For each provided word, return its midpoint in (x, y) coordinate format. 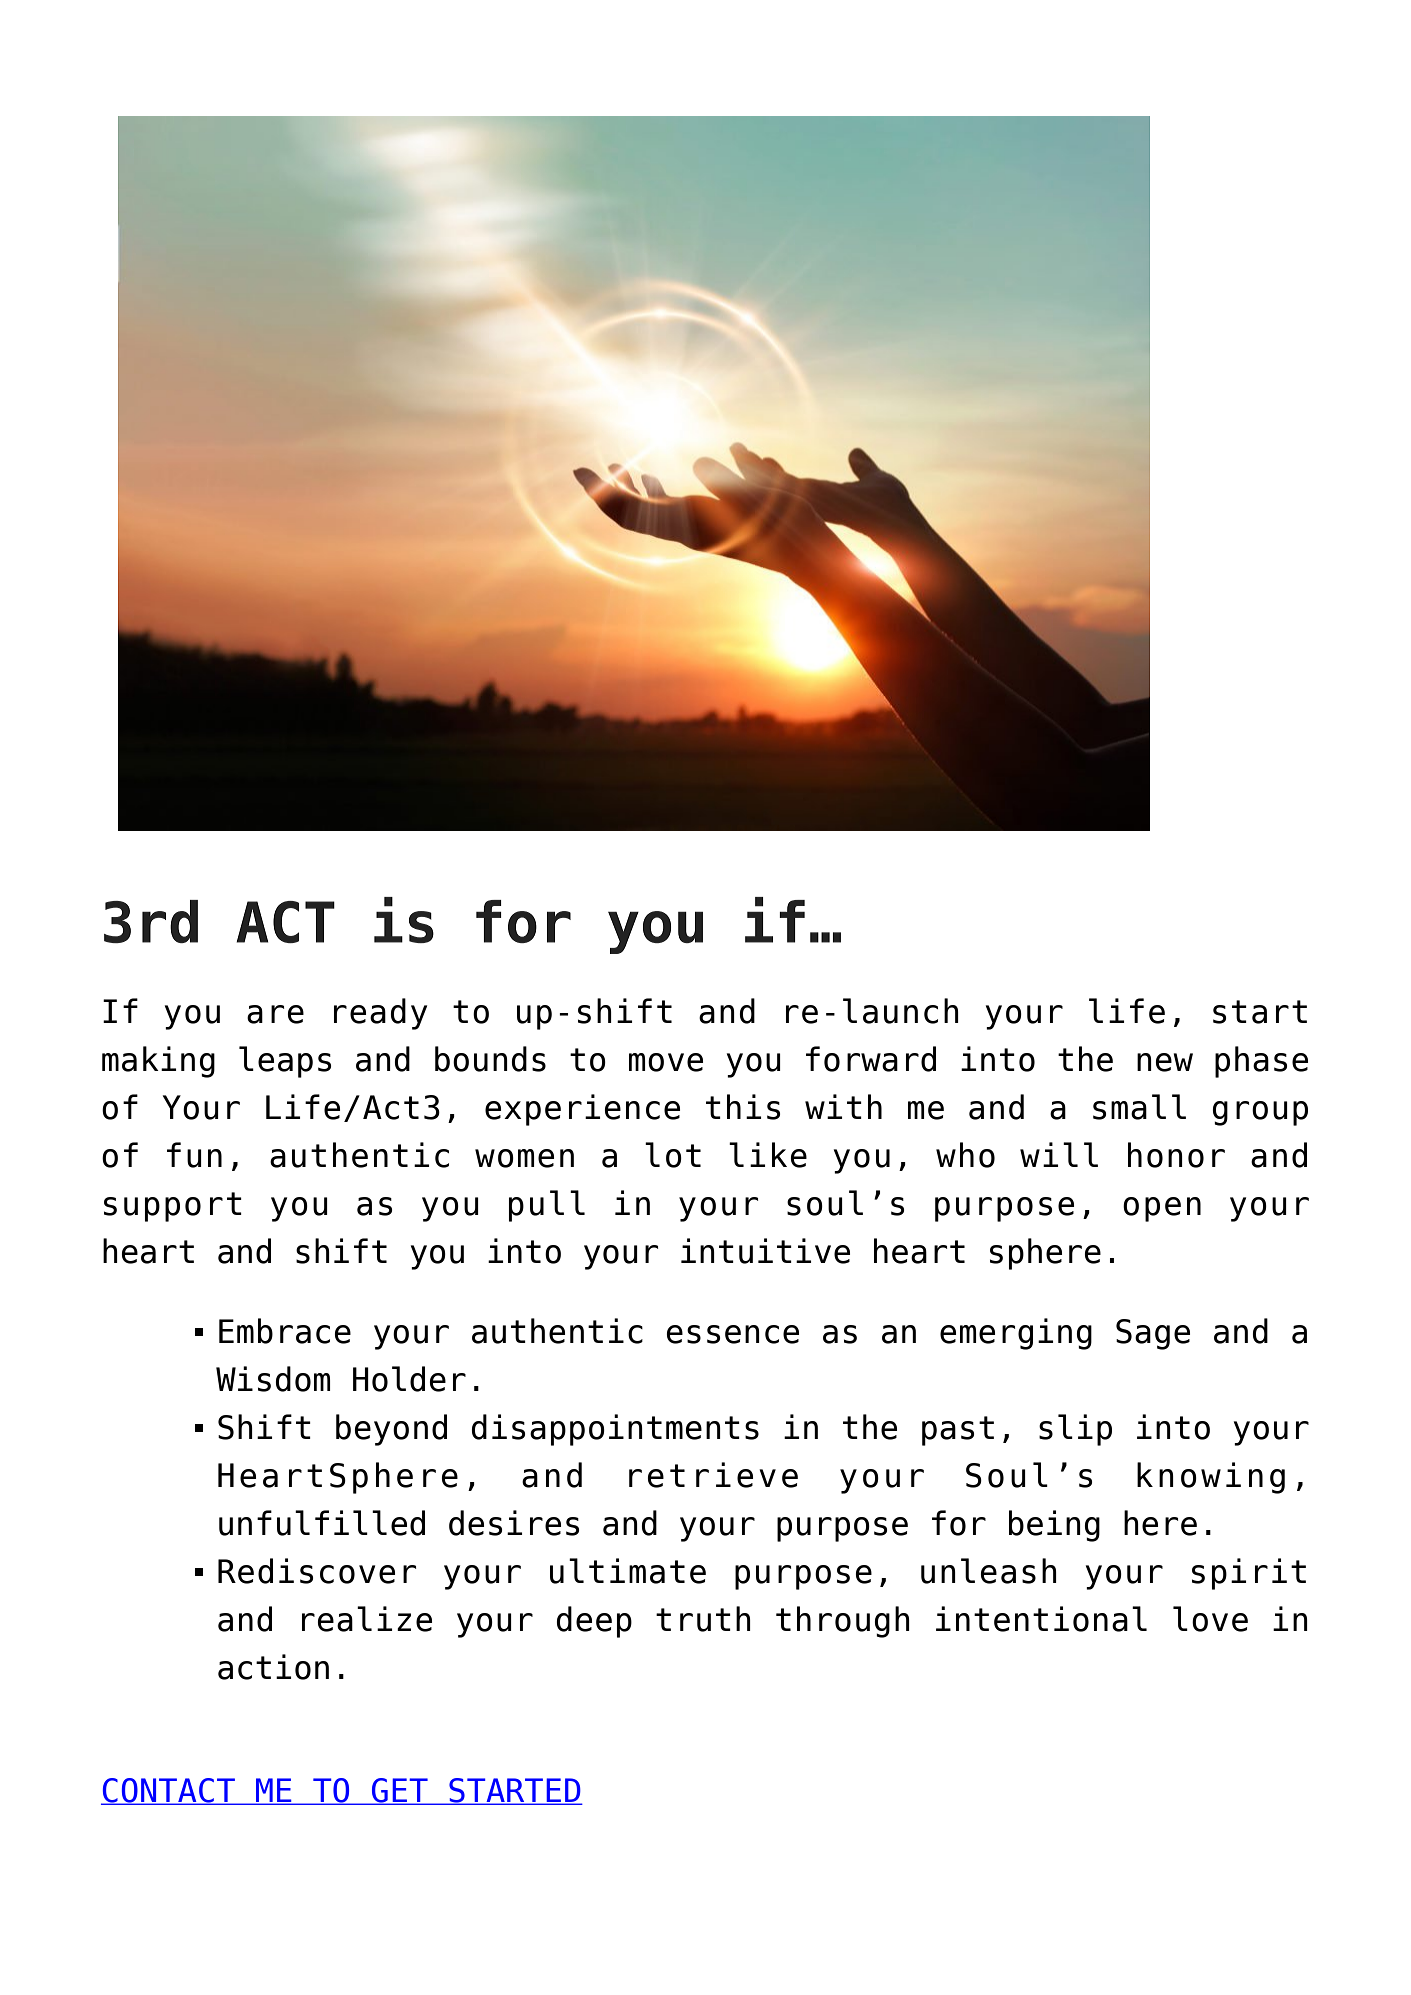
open (1162, 1209)
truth (703, 1619)
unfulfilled (322, 1523)
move (666, 1062)
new (1165, 1062)
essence (732, 1334)
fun (194, 1155)
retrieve (713, 1475)
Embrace (285, 1331)
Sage (1153, 1334)
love (1210, 1619)
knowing (1211, 1478)
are (275, 1014)
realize (367, 1619)
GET (400, 1791)
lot (673, 1155)
